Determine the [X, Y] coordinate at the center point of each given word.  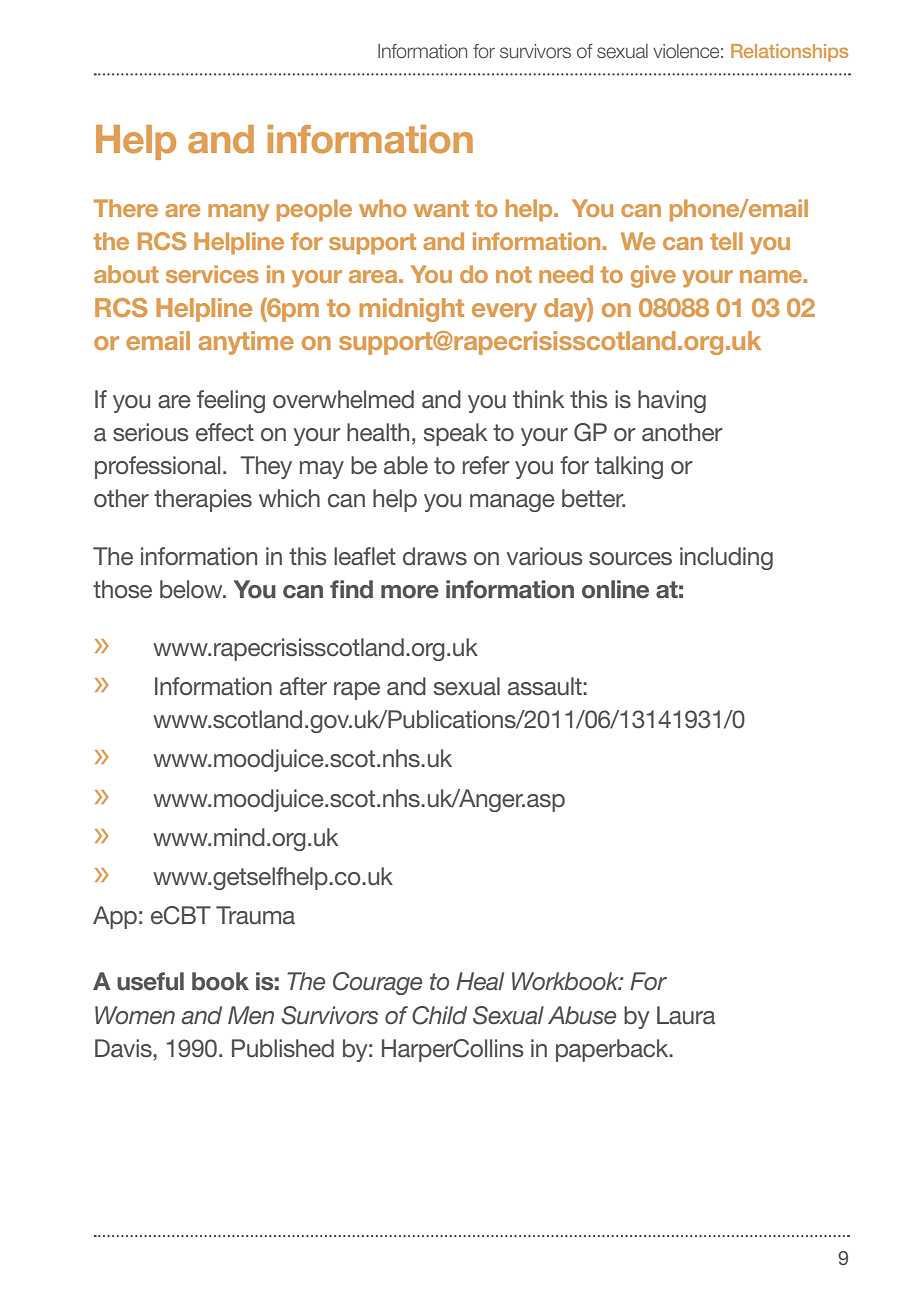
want [441, 208]
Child [439, 1015]
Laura [686, 1015]
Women [135, 1015]
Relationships [789, 53]
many [238, 213]
